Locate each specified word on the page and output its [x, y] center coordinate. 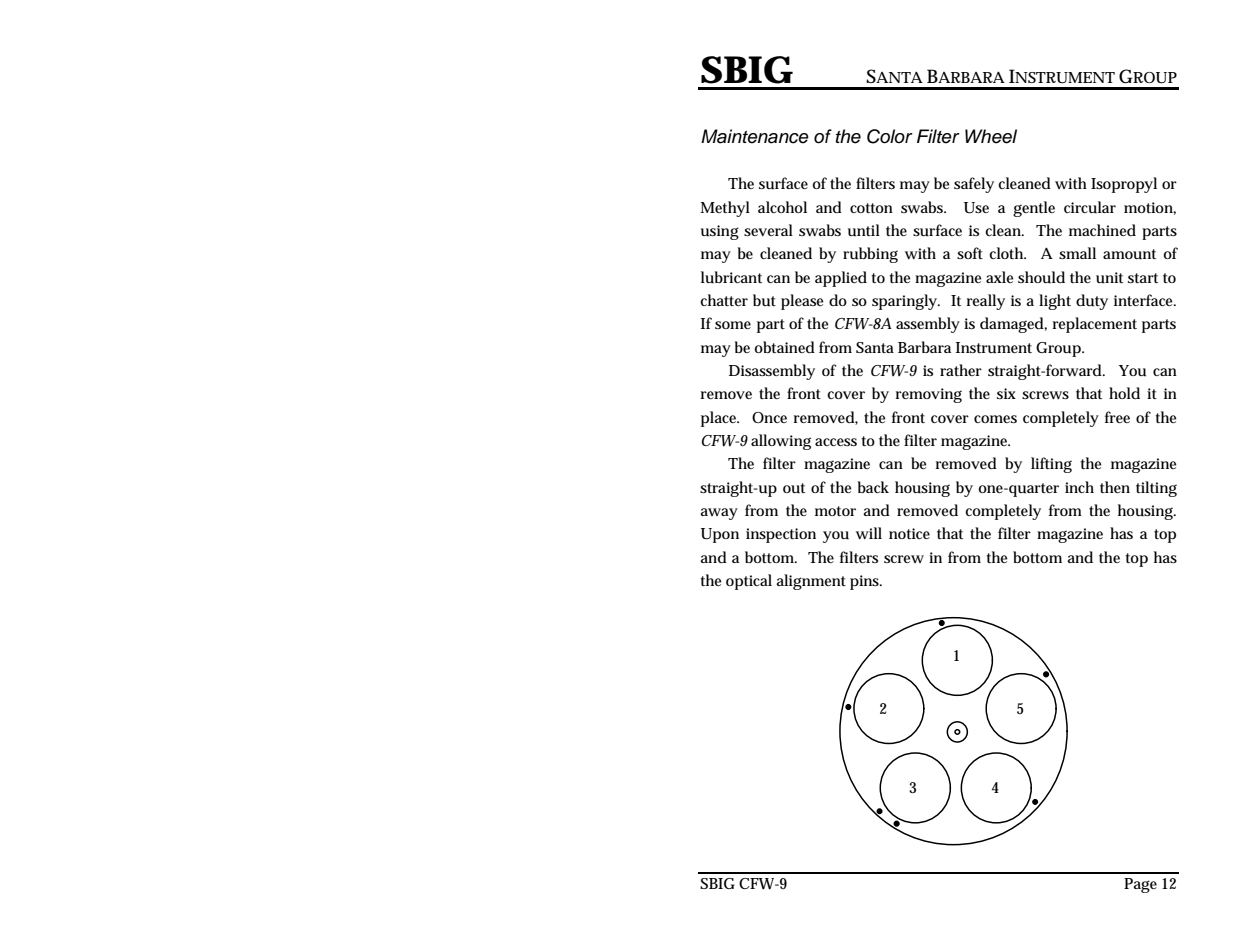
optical [749, 582]
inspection [781, 535]
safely [974, 185]
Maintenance [755, 136]
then [1115, 487]
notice [909, 533]
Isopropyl [1124, 185]
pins [866, 582]
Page [1140, 885]
